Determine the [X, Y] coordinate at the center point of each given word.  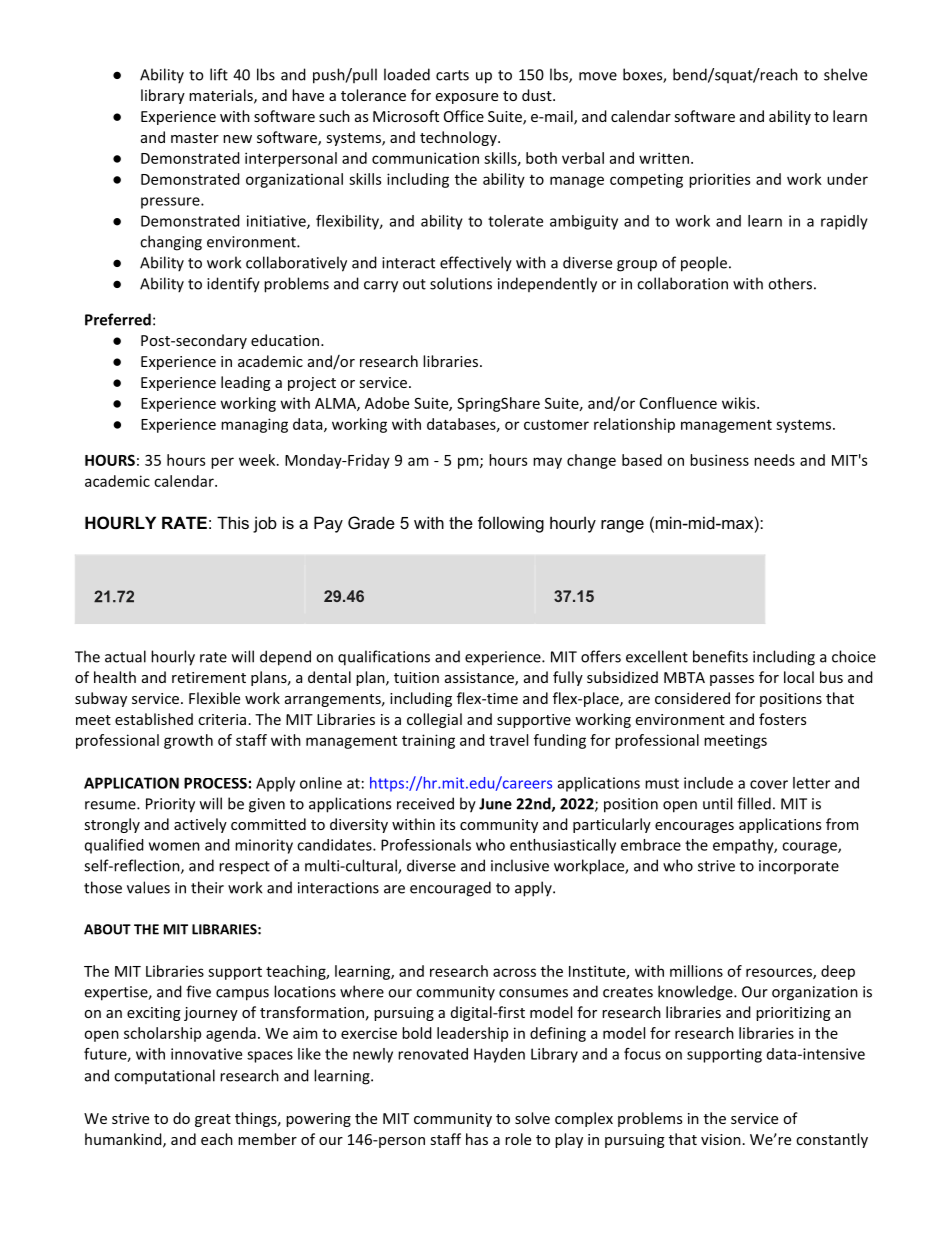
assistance [480, 679]
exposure [466, 98]
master [195, 138]
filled [754, 803]
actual [125, 656]
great [213, 1120]
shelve [845, 74]
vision [721, 1139]
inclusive [520, 865]
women [174, 846]
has [477, 1139]
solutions [461, 283]
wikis [740, 403]
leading [246, 383]
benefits [720, 656]
